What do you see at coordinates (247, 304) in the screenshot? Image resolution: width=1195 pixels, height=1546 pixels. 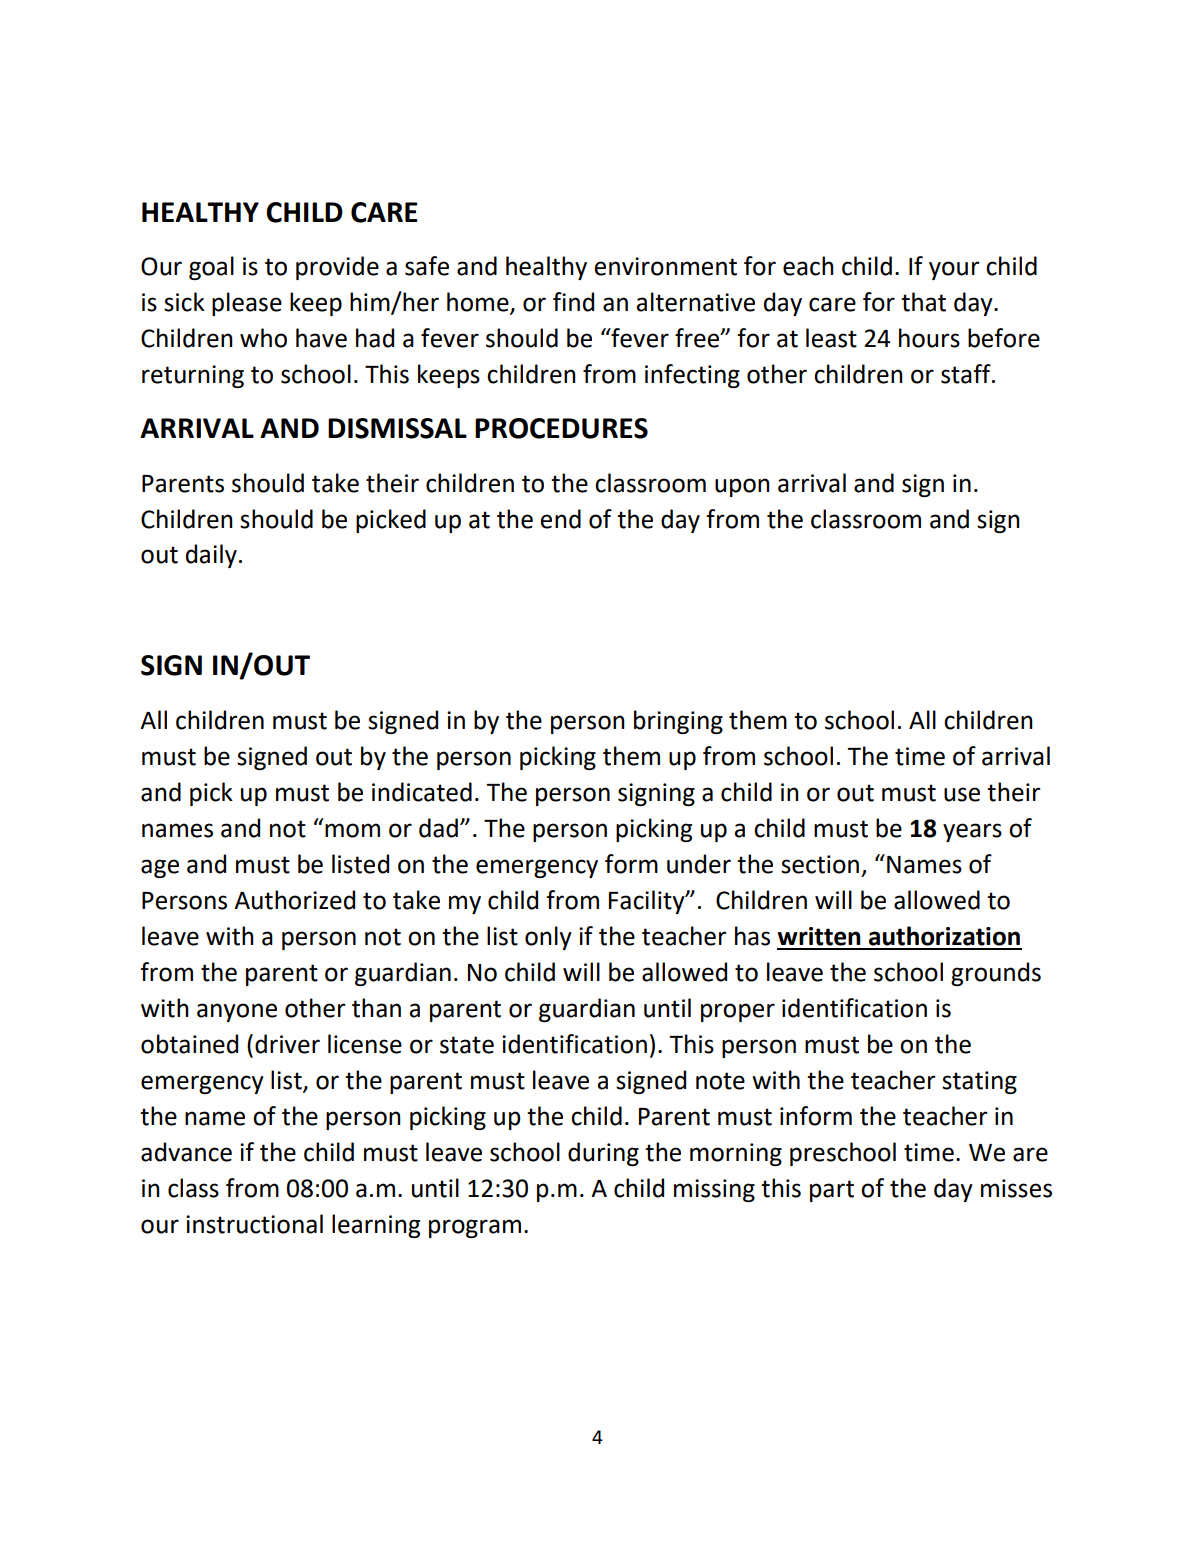 I see `please` at bounding box center [247, 304].
